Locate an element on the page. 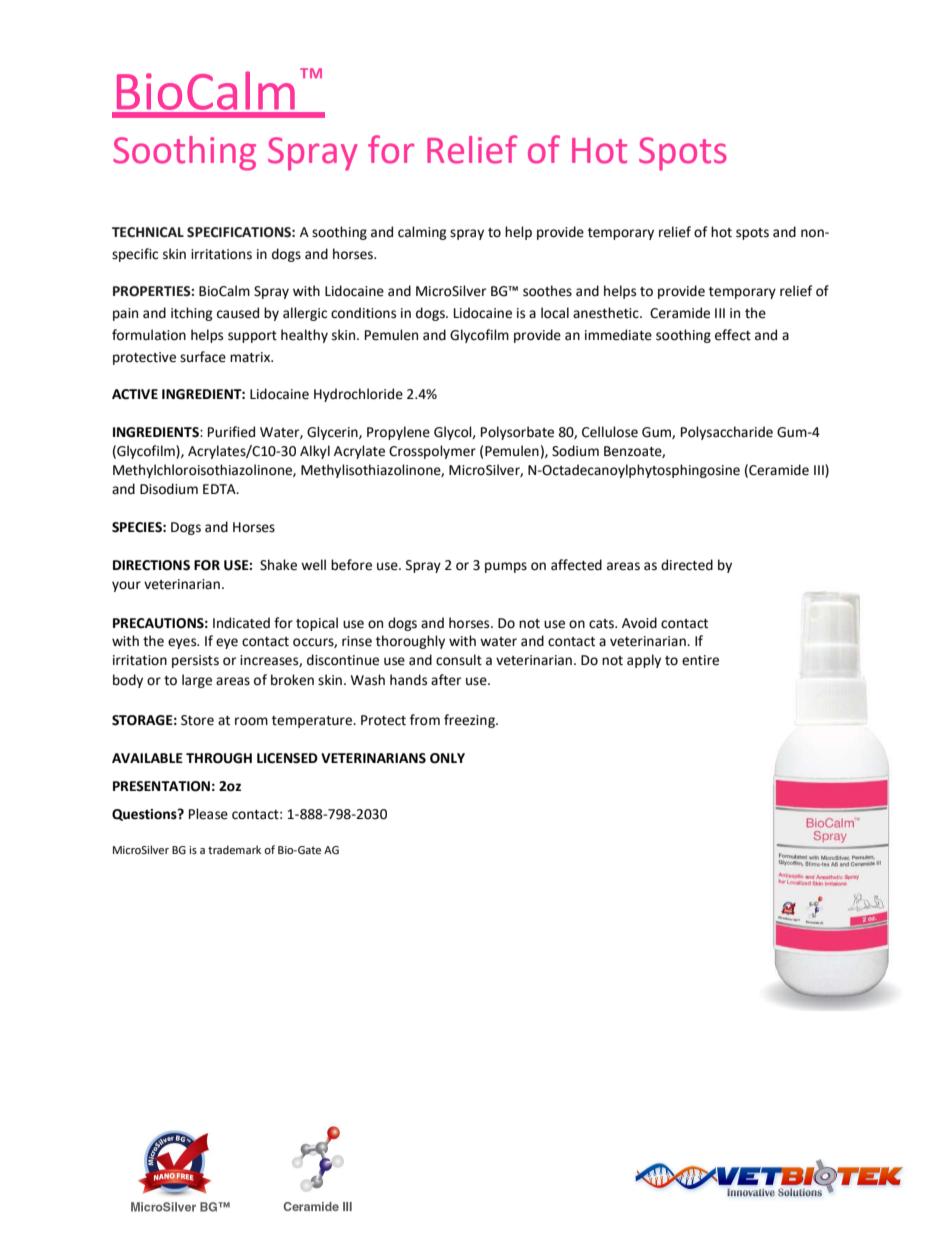  calming is located at coordinates (422, 233).
